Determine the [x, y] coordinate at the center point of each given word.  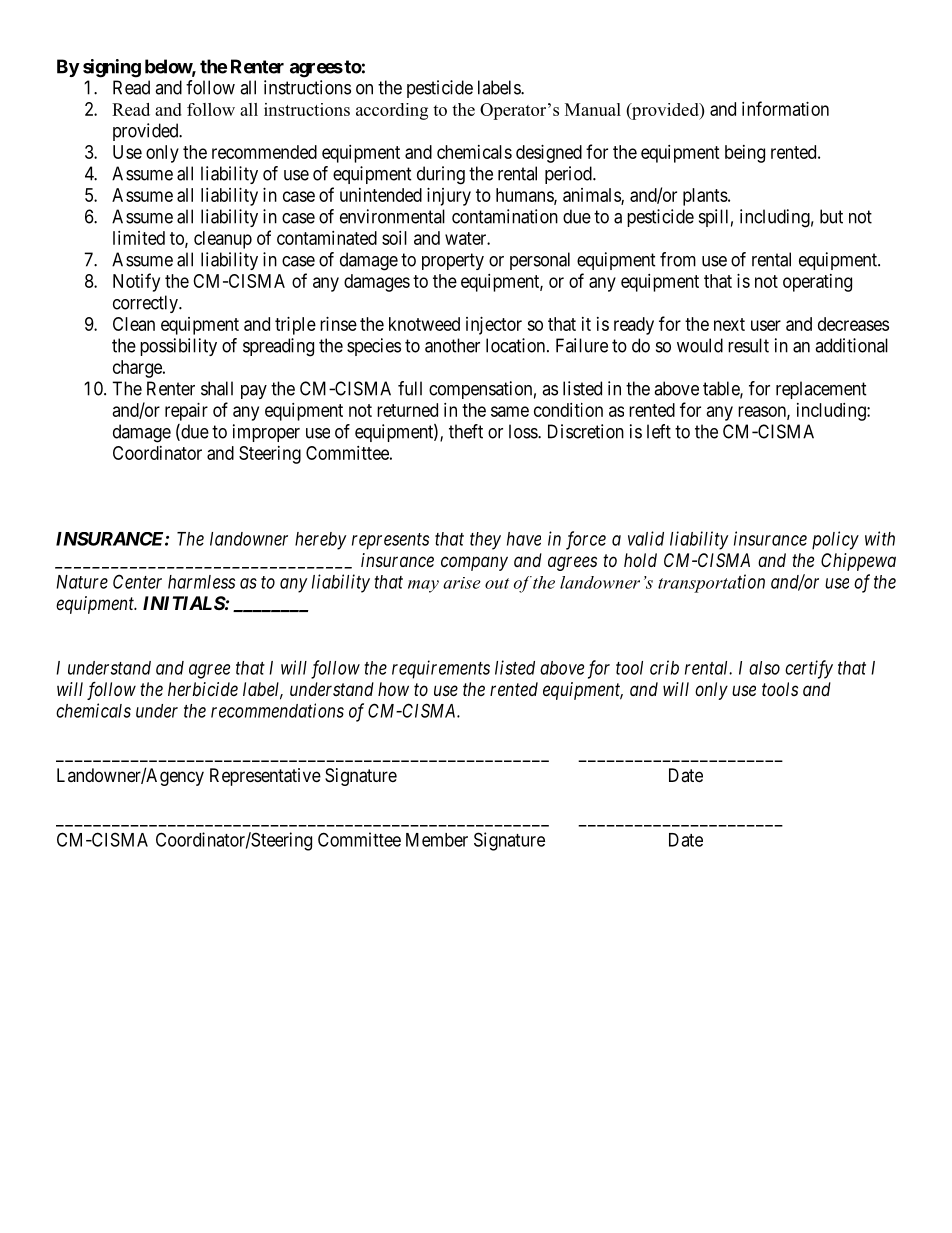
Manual [593, 109]
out [497, 583]
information [785, 108]
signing [112, 68]
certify [809, 669]
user [766, 325]
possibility [178, 347]
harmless [201, 582]
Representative [265, 777]
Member [437, 840]
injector [494, 326]
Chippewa [858, 562]
